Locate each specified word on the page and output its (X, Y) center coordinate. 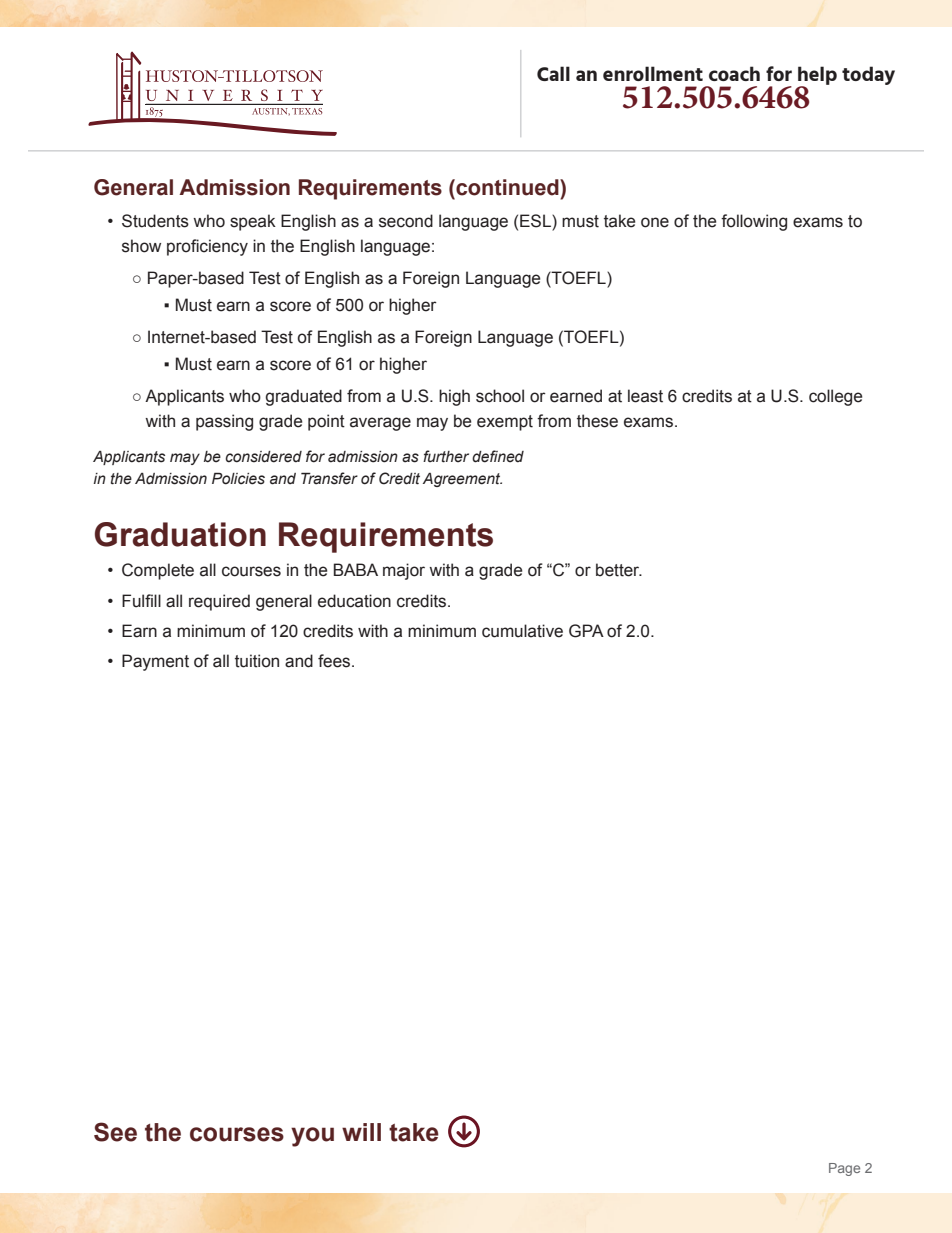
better (619, 570)
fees (335, 661)
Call (553, 73)
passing (224, 422)
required (219, 602)
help (817, 76)
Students (155, 221)
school (500, 396)
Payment (155, 662)
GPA (586, 631)
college (835, 397)
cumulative (522, 631)
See (115, 1132)
